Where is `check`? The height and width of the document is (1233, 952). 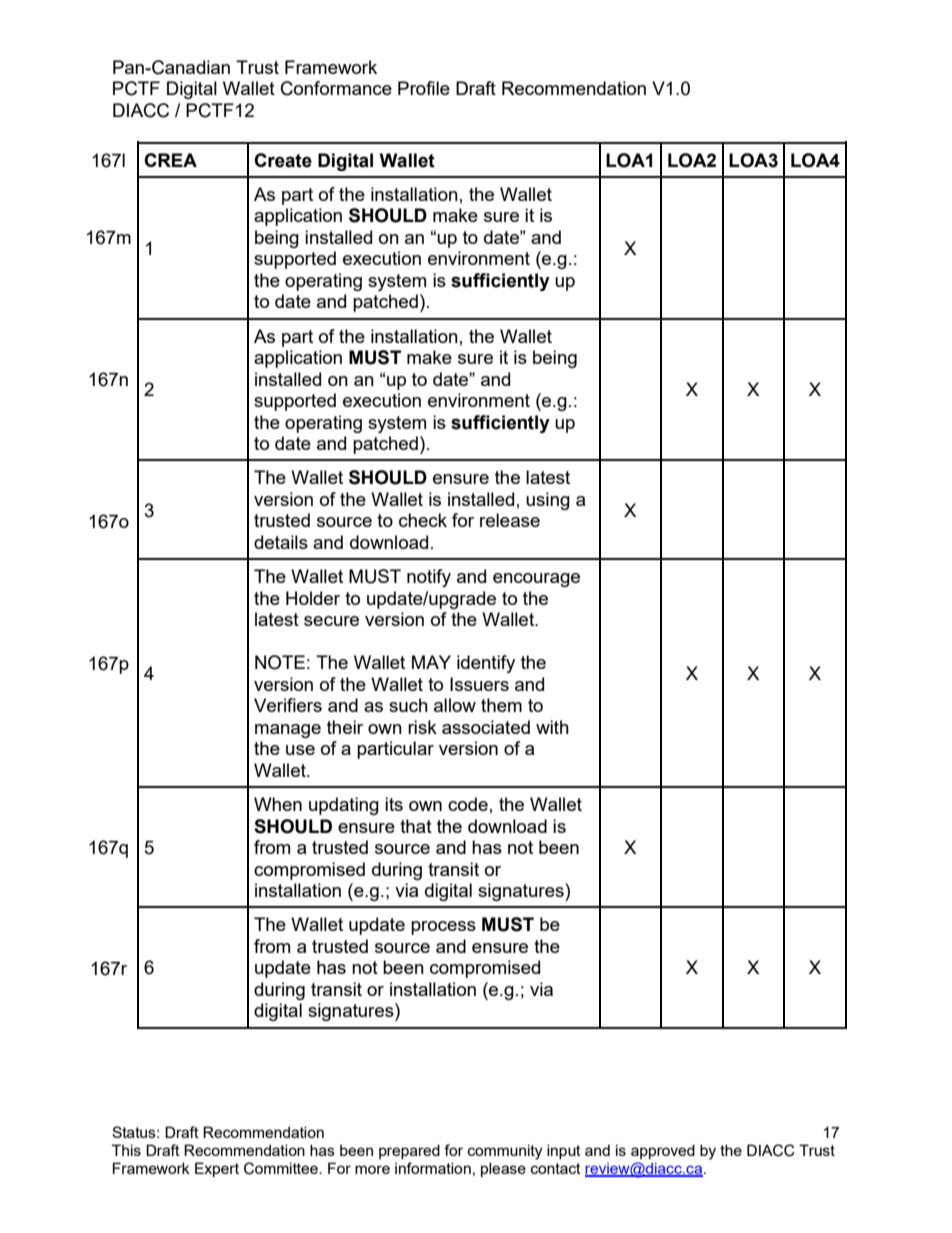 check is located at coordinates (423, 520).
